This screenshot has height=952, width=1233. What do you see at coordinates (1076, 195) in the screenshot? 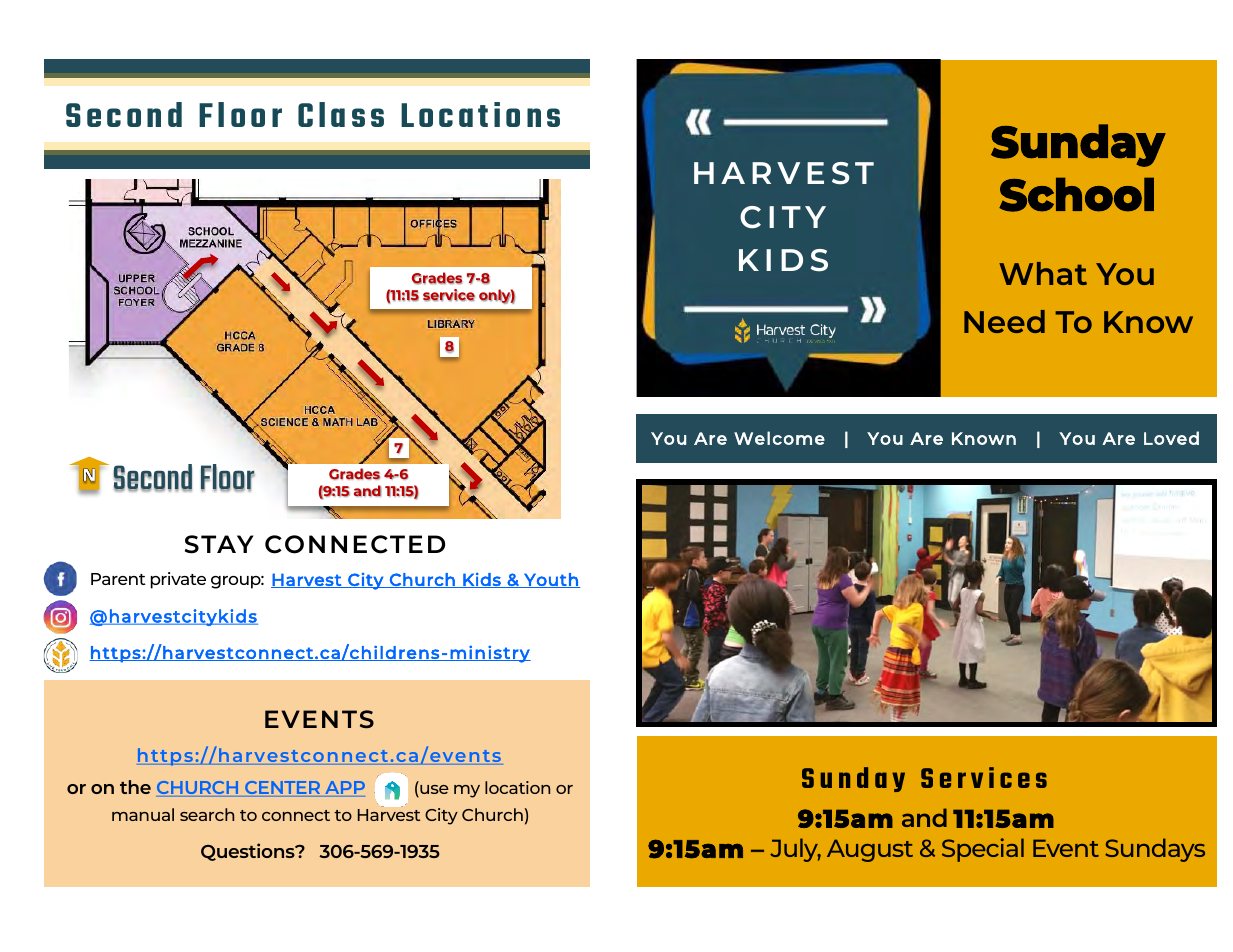
I see `School` at bounding box center [1076, 195].
